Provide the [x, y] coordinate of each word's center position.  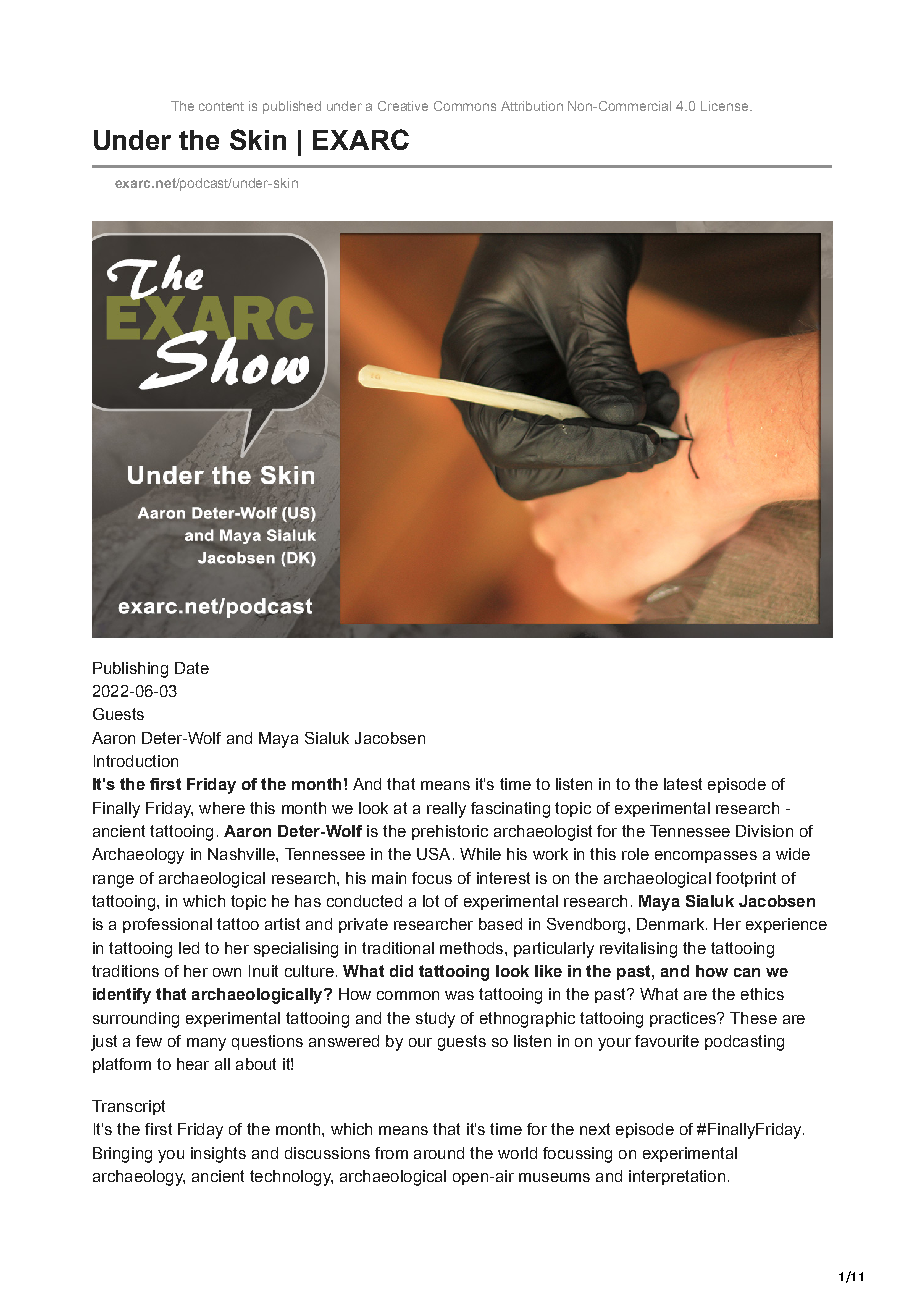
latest [683, 784]
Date [192, 668]
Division [764, 831]
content [221, 106]
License [724, 106]
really [446, 810]
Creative [403, 106]
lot [431, 901]
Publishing [130, 670]
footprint [746, 879]
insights [218, 1155]
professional [167, 925]
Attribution [532, 106]
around [439, 1153]
